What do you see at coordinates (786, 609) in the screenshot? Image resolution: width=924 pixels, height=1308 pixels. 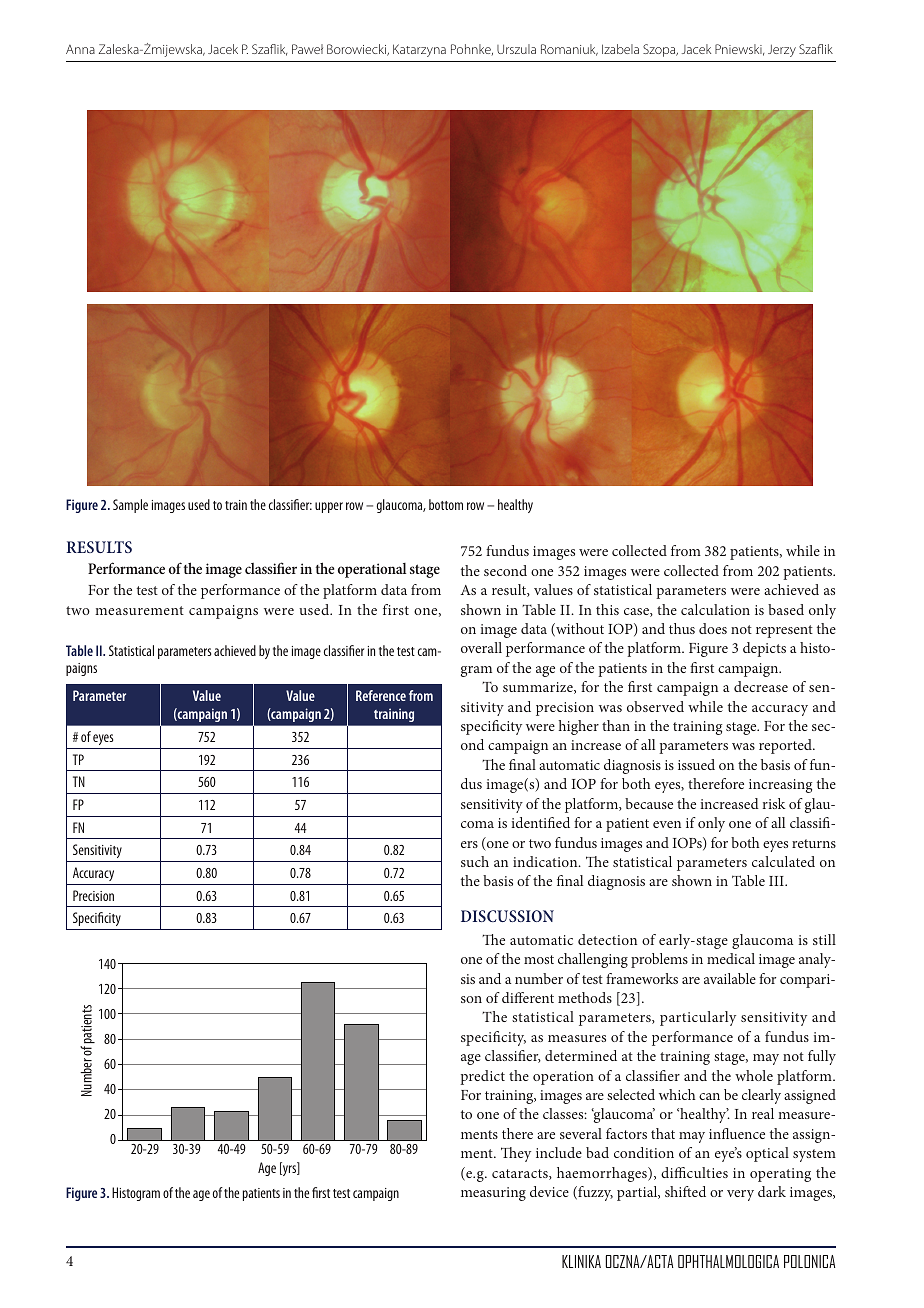 I see `based` at bounding box center [786, 609].
